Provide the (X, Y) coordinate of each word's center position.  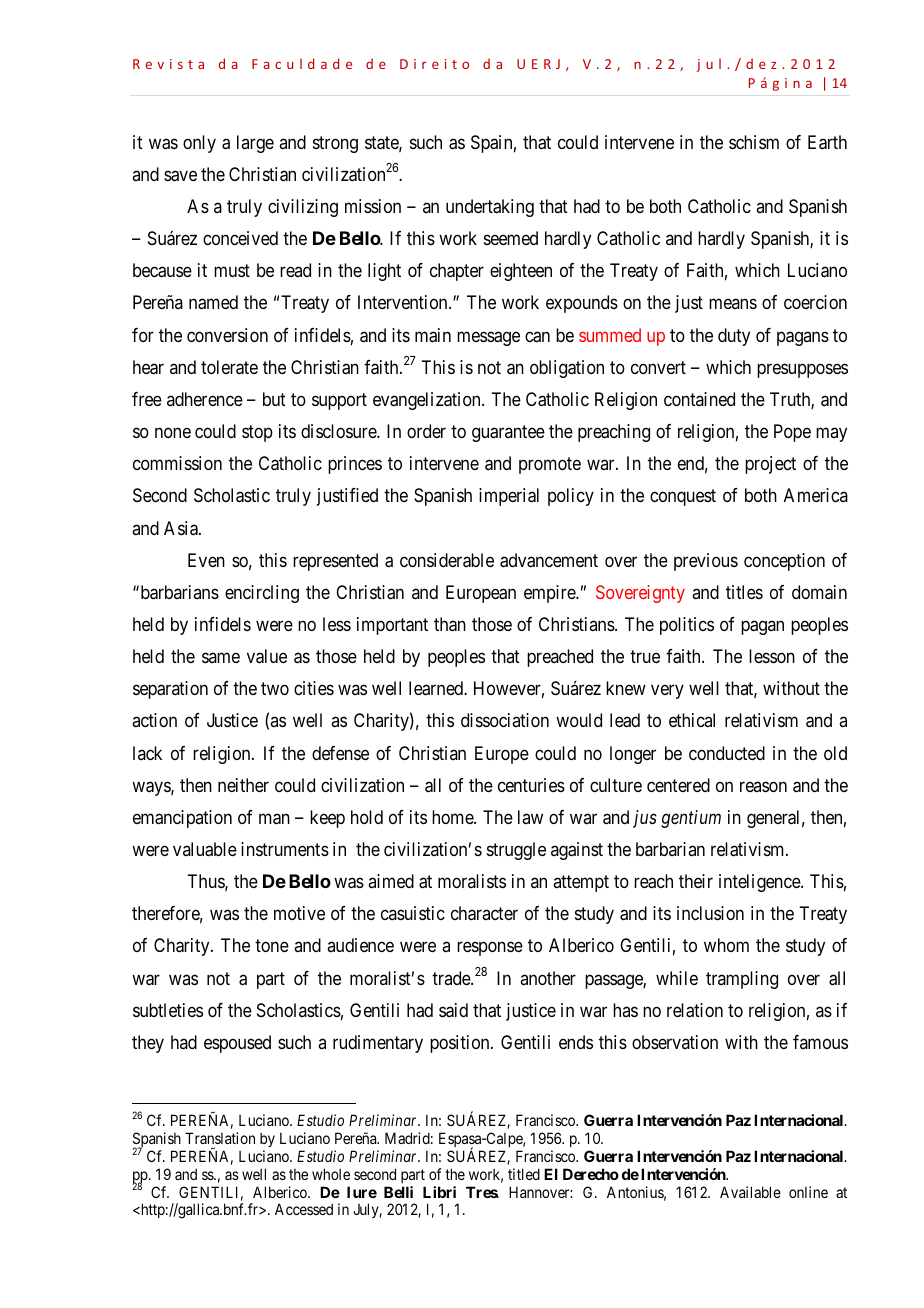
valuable (205, 849)
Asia (182, 528)
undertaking (490, 208)
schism (754, 142)
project (770, 465)
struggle (516, 851)
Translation (220, 1138)
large (255, 144)
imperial (509, 497)
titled (524, 1174)
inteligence (760, 883)
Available (750, 1192)
